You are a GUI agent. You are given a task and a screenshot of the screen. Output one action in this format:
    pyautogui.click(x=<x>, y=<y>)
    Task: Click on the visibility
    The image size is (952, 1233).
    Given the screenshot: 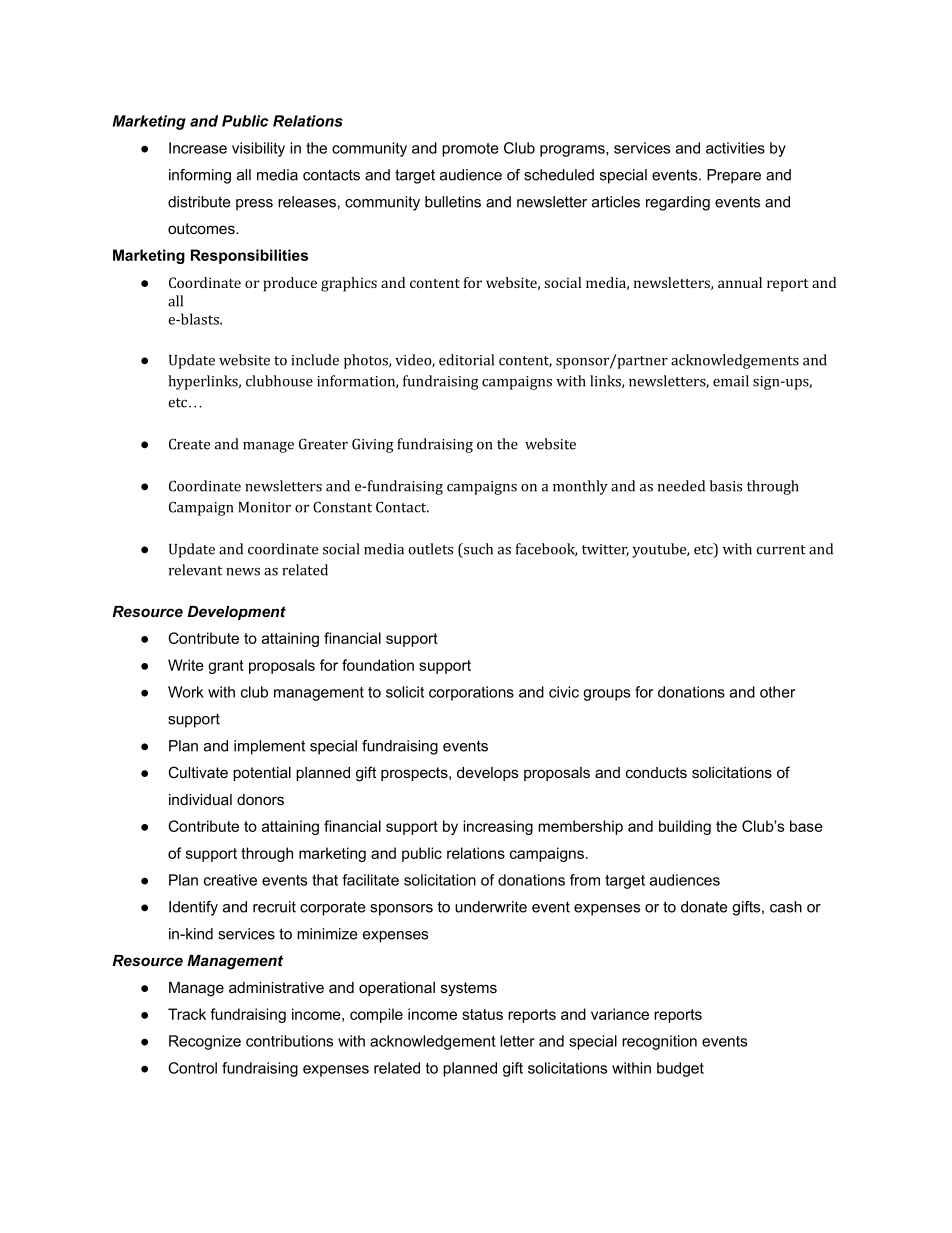 What is the action you would take?
    pyautogui.click(x=258, y=149)
